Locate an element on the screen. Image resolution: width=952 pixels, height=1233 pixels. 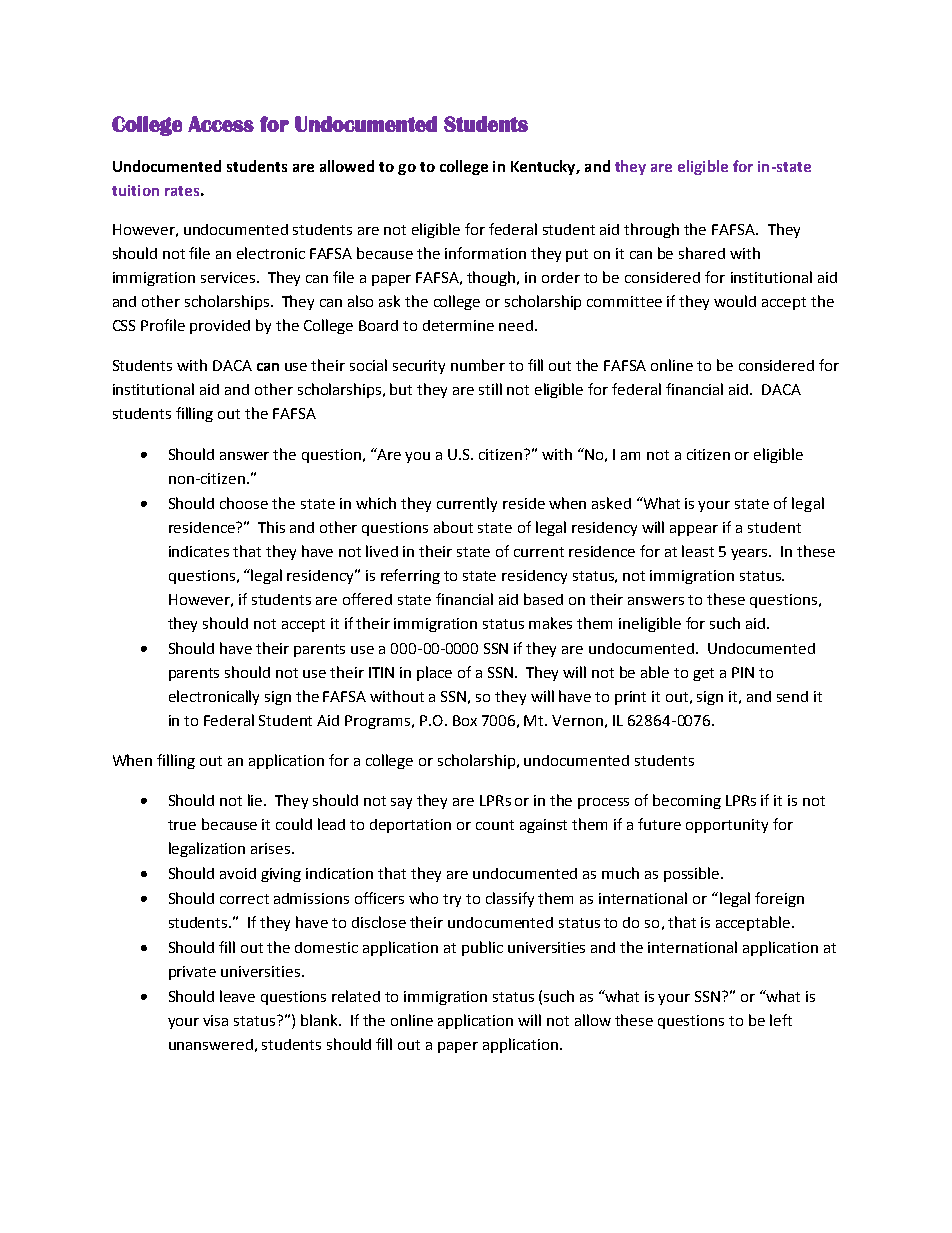
lie is located at coordinates (256, 800).
